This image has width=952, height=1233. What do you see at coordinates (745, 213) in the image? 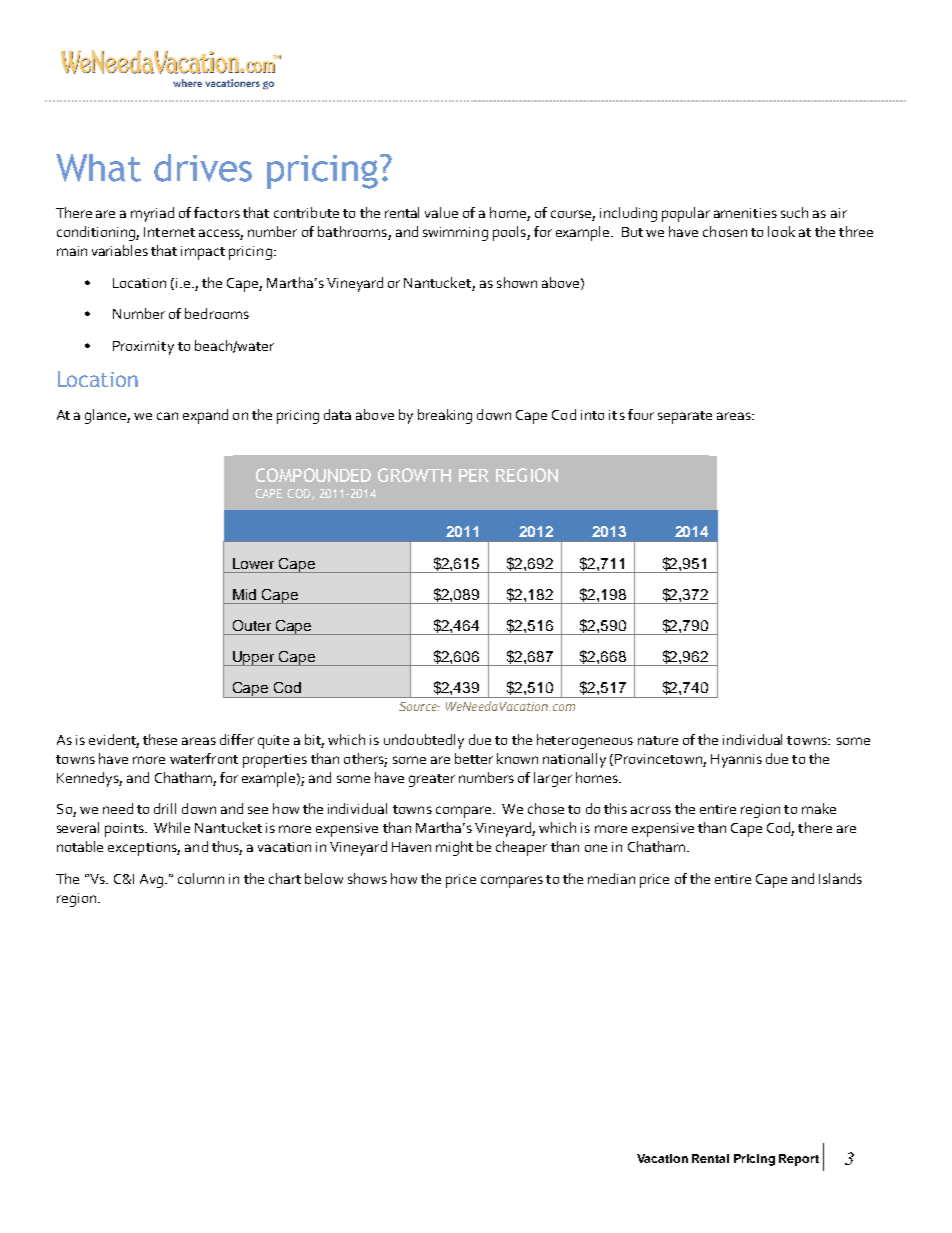
I see `amenities` at bounding box center [745, 213].
